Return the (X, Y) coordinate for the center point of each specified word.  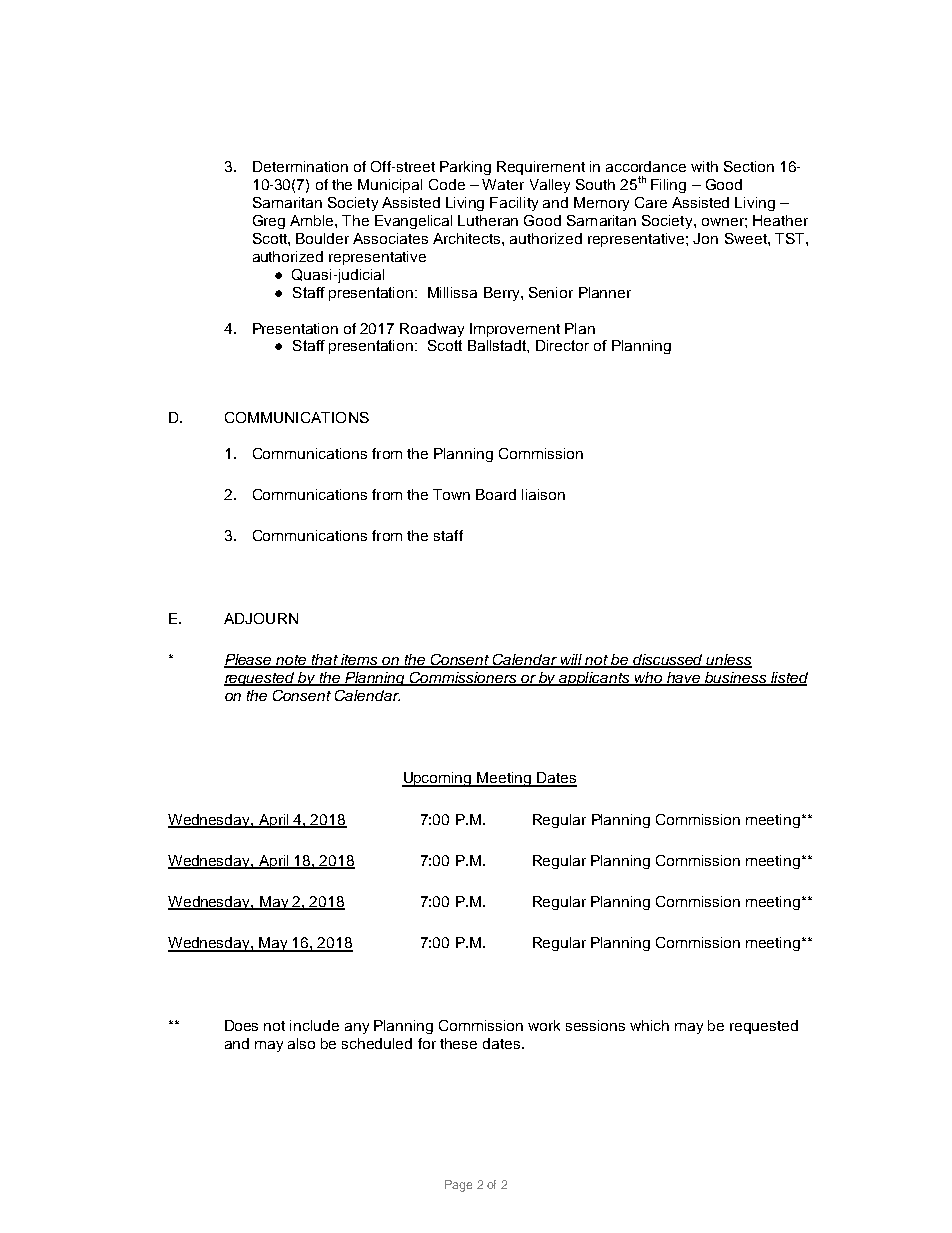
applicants (595, 679)
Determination (300, 166)
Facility (514, 204)
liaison (543, 494)
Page (458, 1186)
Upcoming (438, 779)
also (301, 1043)
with (704, 166)
